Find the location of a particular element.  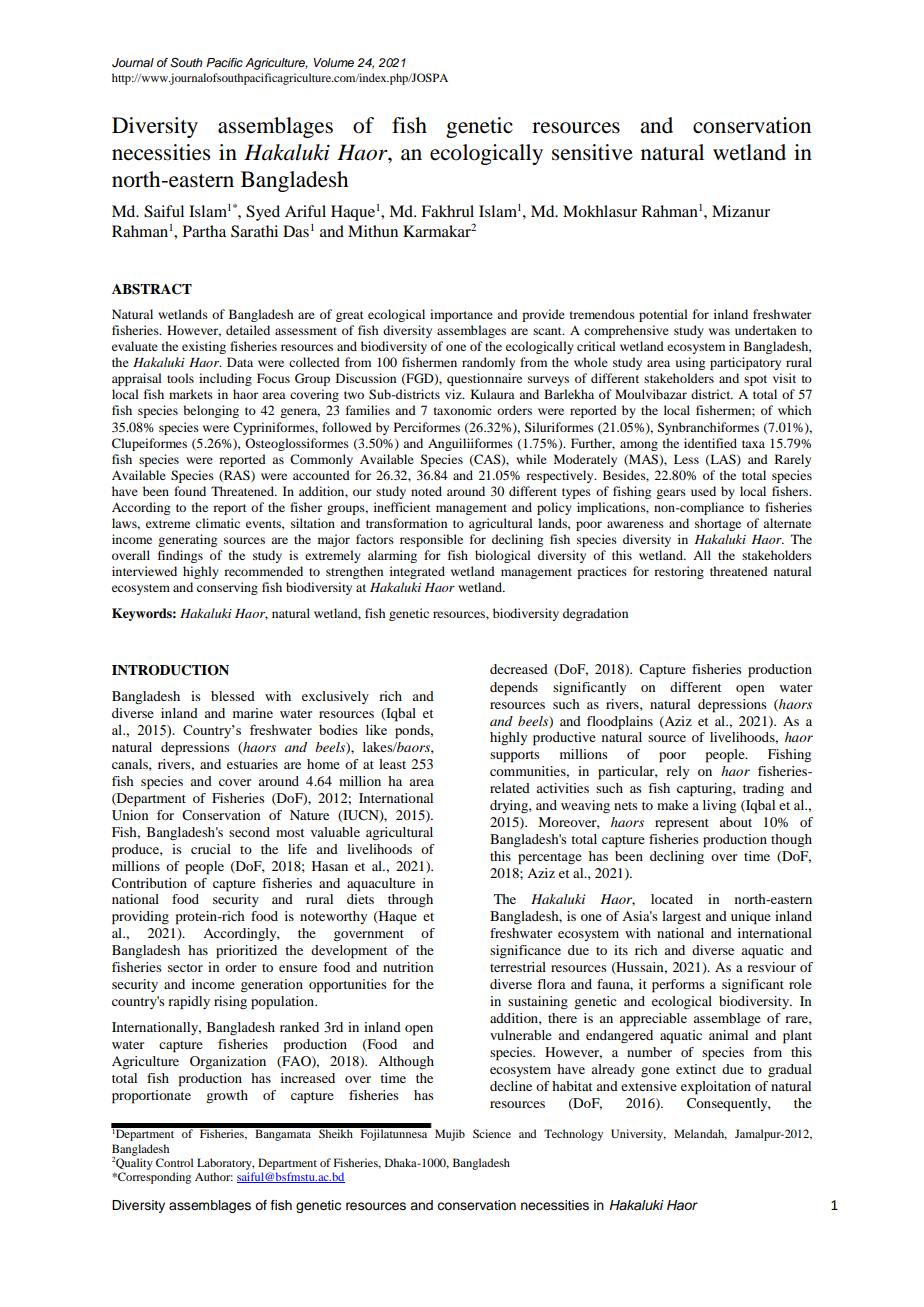

estuaries is located at coordinates (252, 764).
